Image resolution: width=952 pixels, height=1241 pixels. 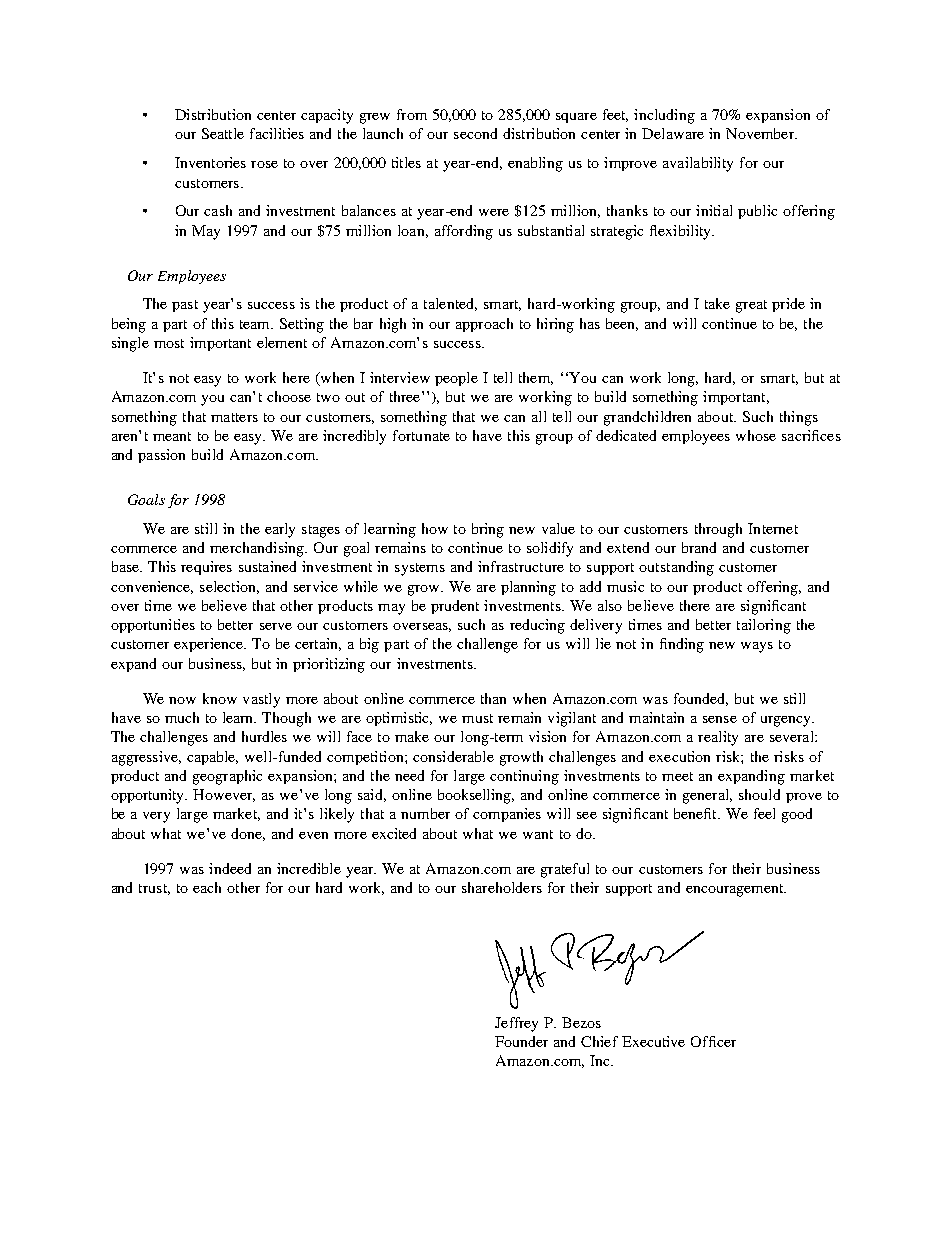 What do you see at coordinates (761, 133) in the screenshot?
I see `November` at bounding box center [761, 133].
